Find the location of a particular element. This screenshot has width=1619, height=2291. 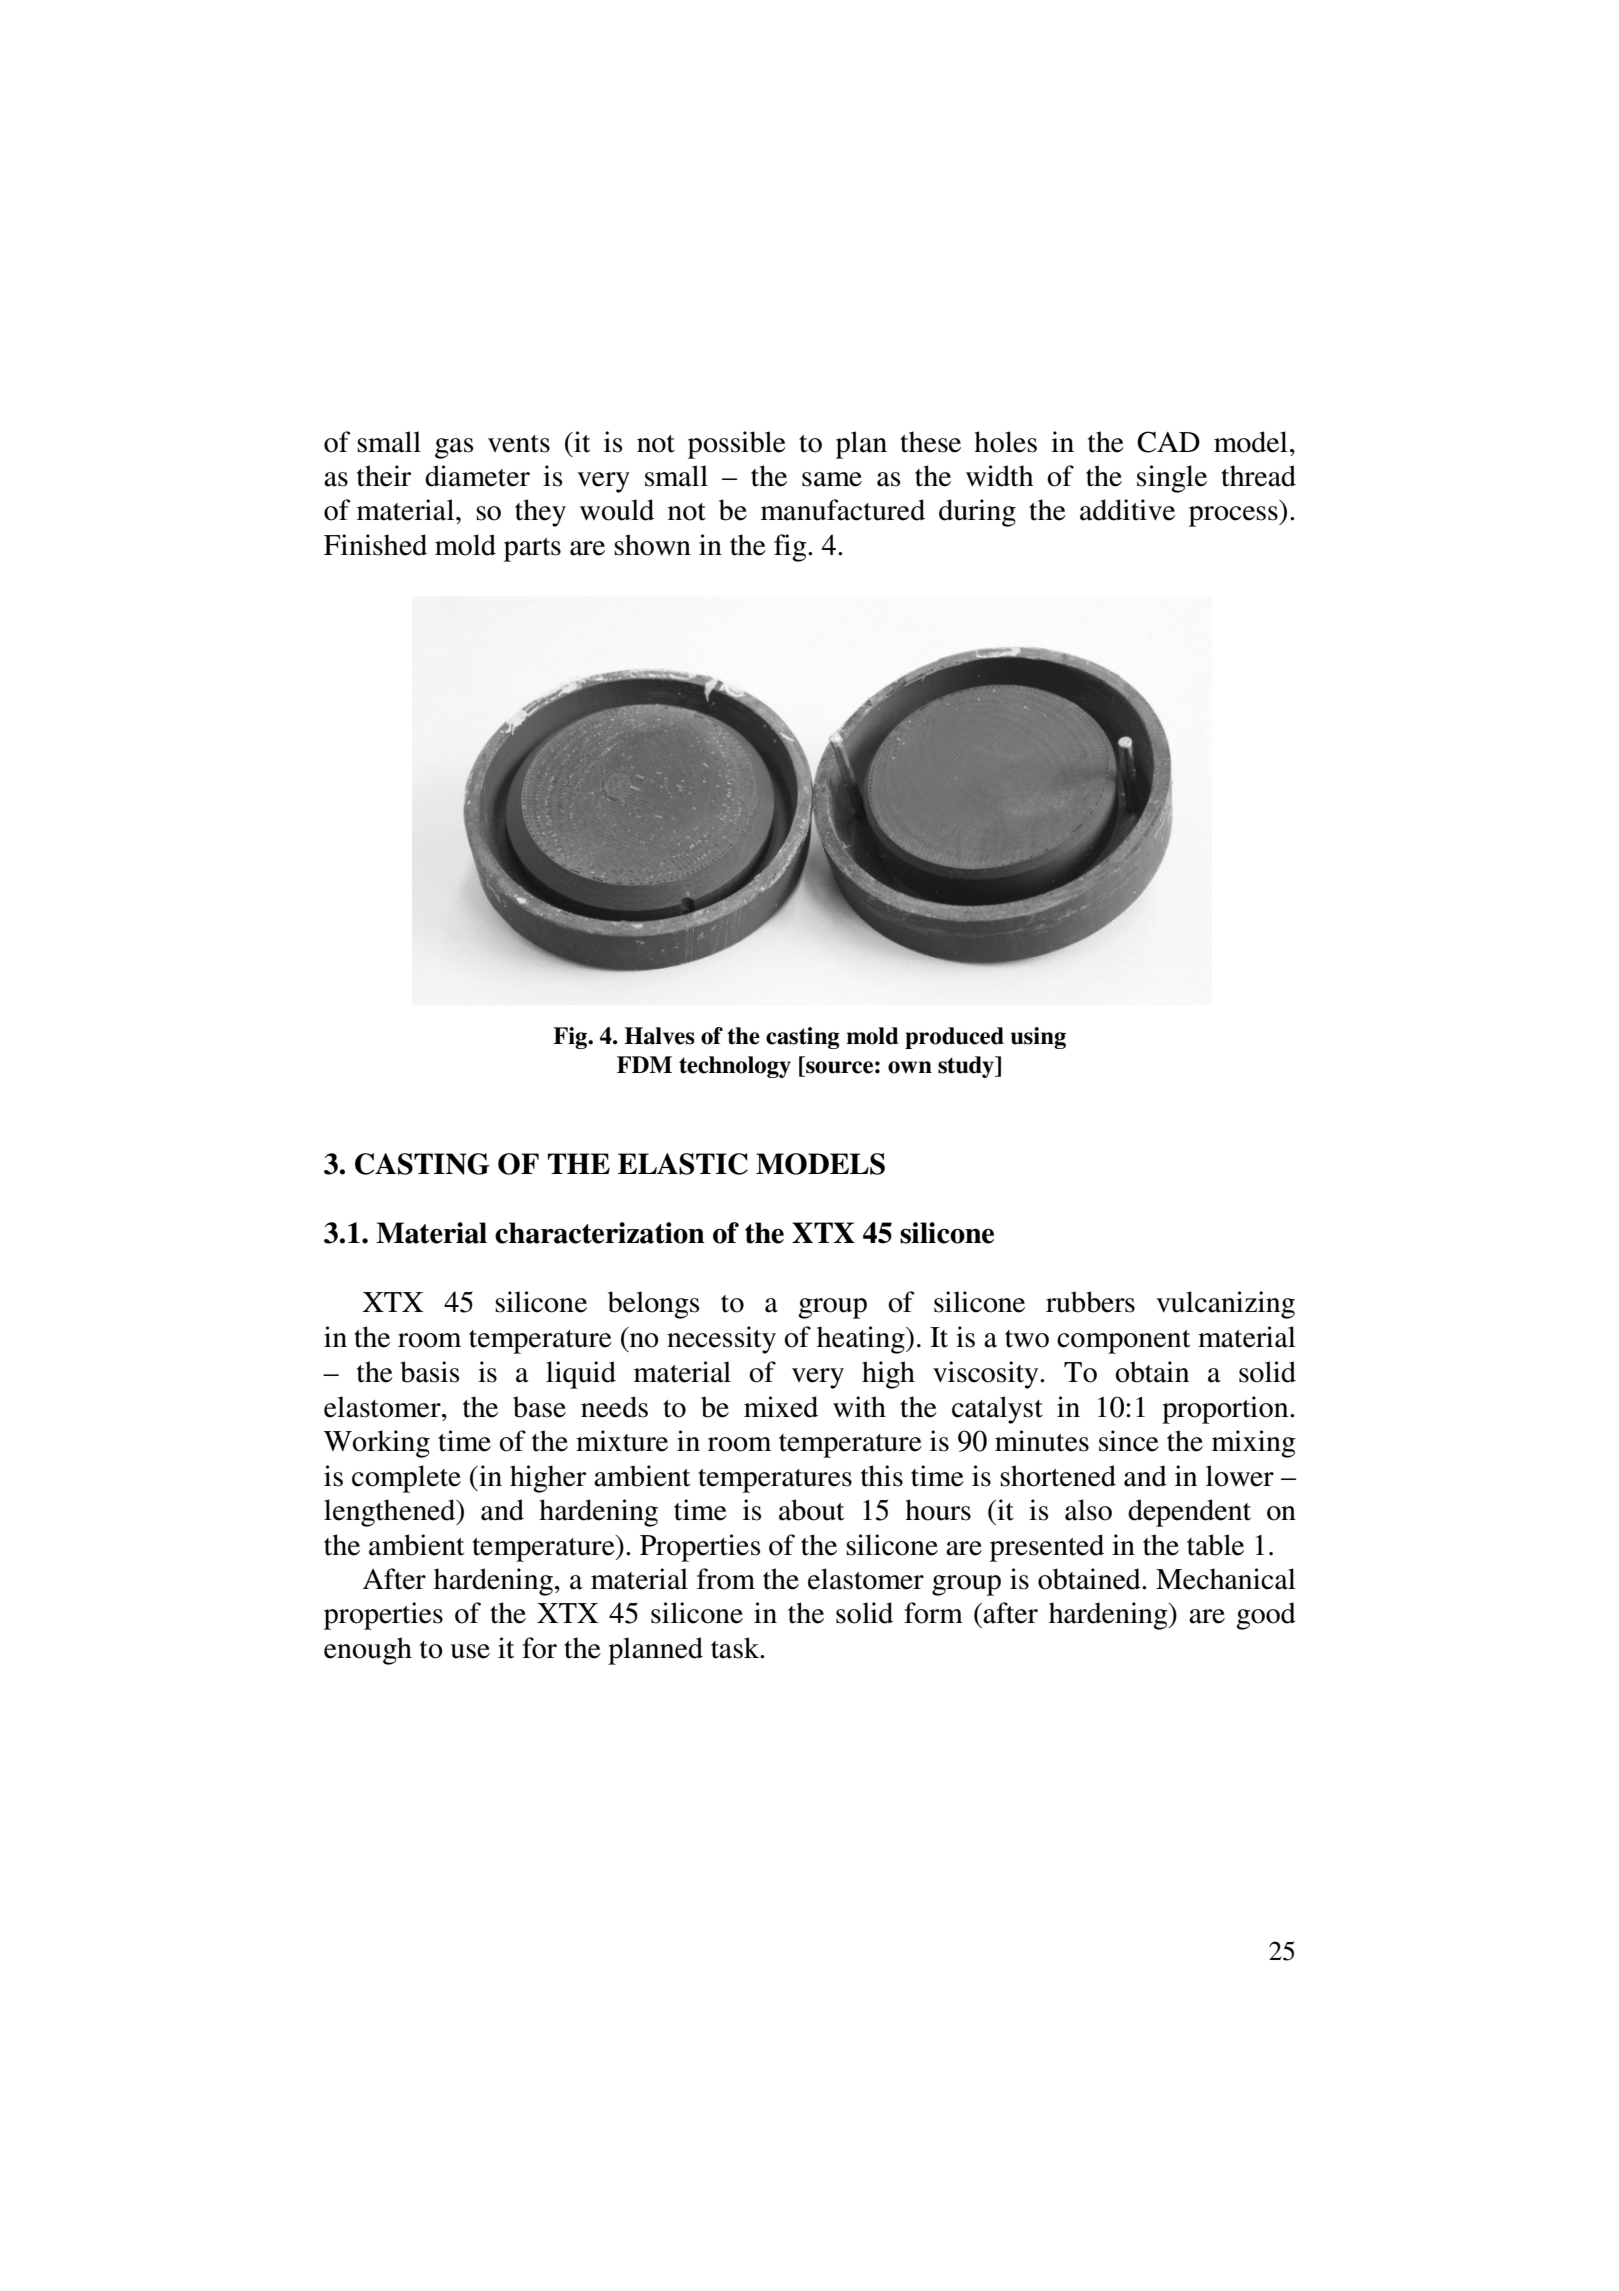

FDM is located at coordinates (644, 1064).
